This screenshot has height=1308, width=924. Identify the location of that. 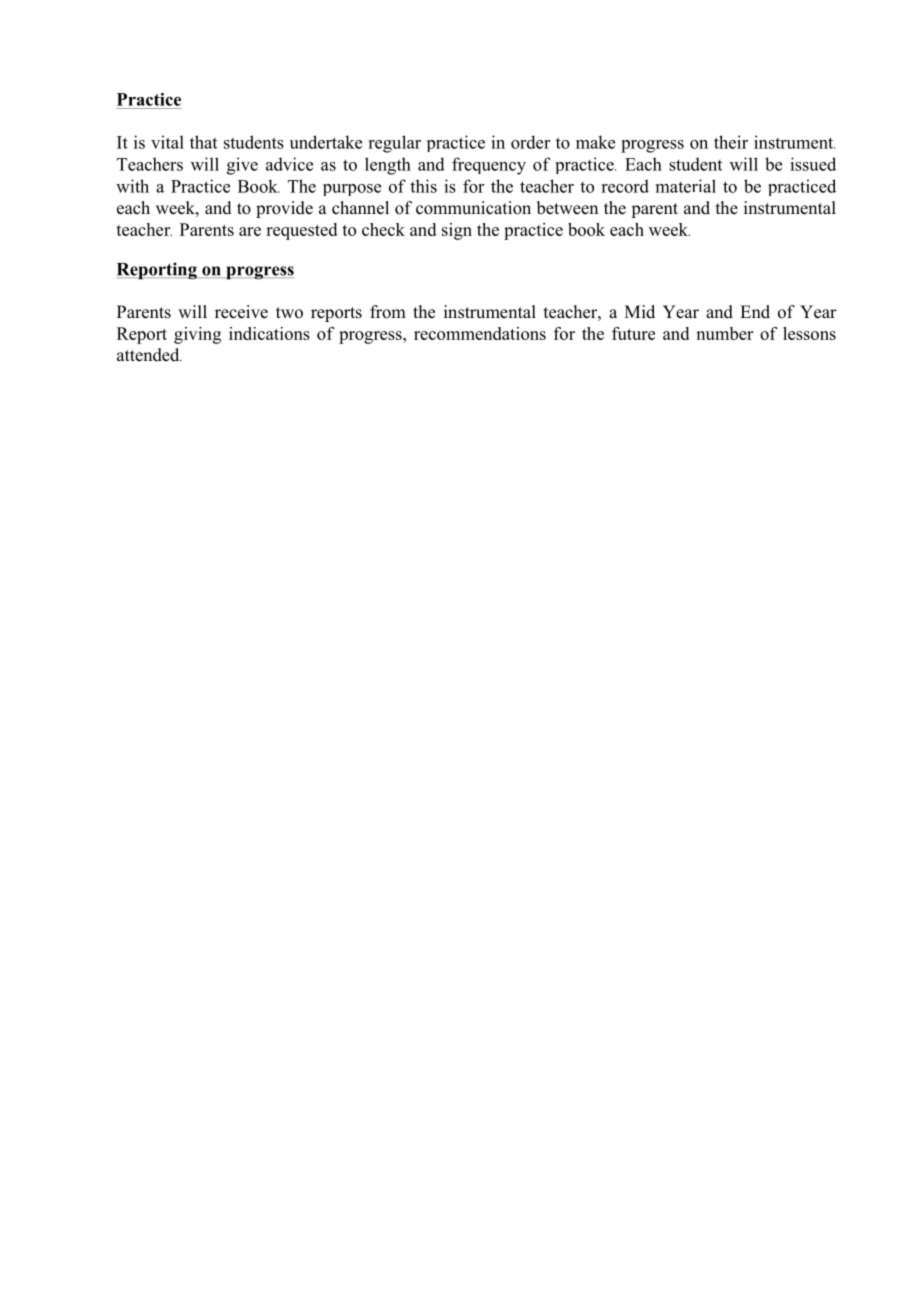
(203, 142).
